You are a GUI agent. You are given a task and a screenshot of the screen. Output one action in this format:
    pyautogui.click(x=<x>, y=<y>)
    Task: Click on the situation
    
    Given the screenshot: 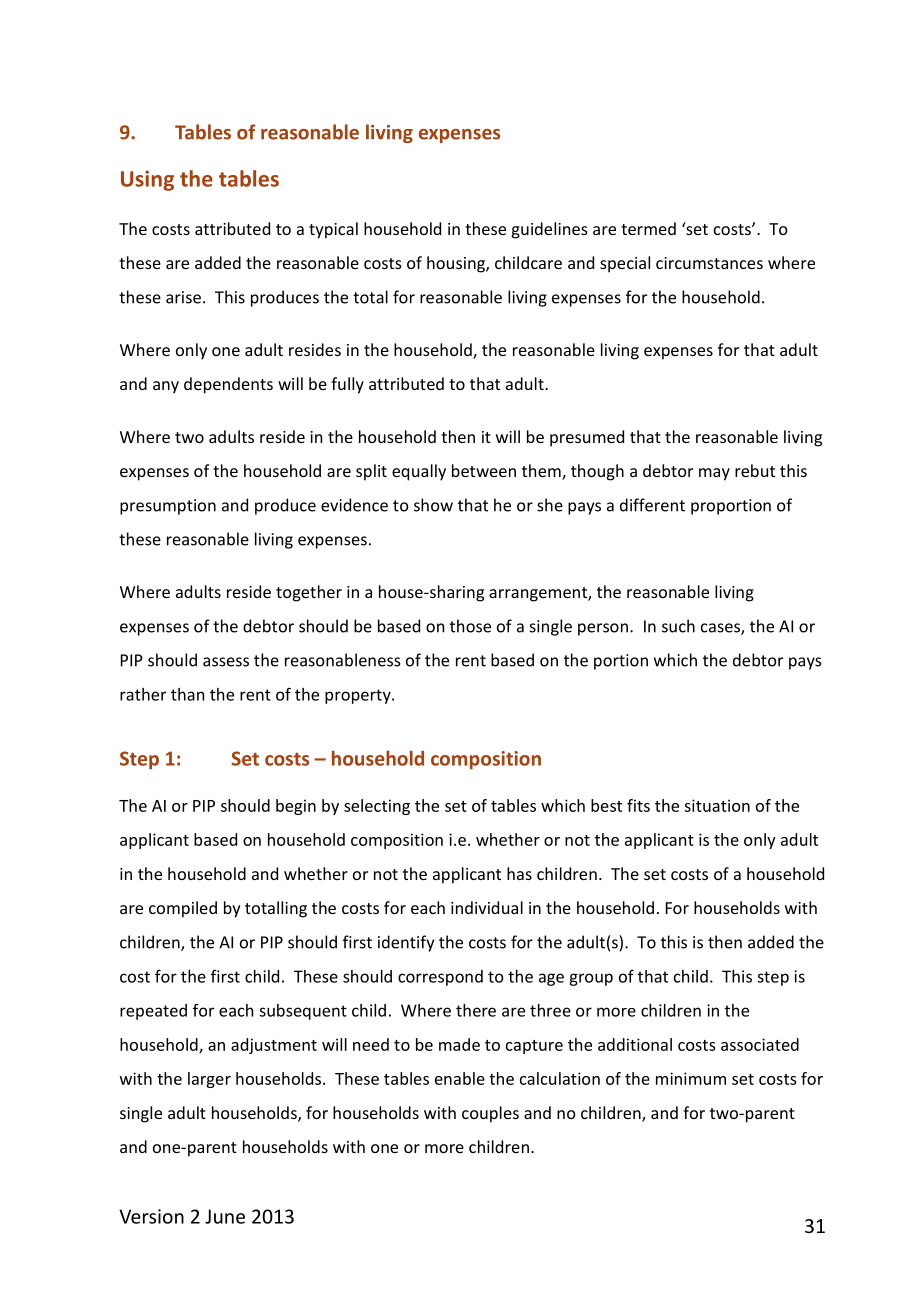 What is the action you would take?
    pyautogui.click(x=717, y=805)
